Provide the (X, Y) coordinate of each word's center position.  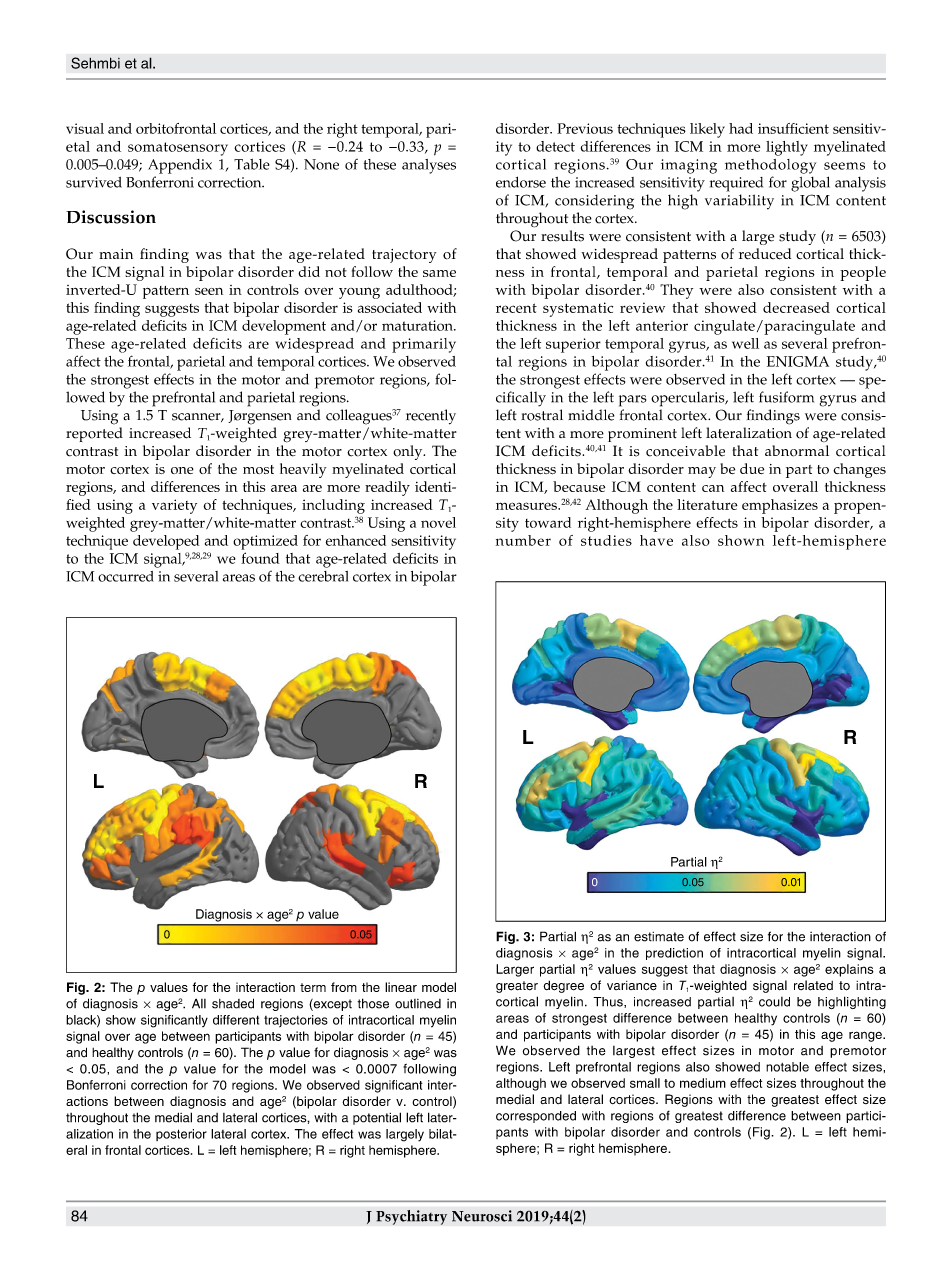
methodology (770, 166)
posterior (181, 1135)
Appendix (180, 166)
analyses (429, 166)
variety (174, 506)
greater (517, 987)
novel (438, 522)
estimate (659, 937)
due (752, 468)
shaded (233, 1003)
